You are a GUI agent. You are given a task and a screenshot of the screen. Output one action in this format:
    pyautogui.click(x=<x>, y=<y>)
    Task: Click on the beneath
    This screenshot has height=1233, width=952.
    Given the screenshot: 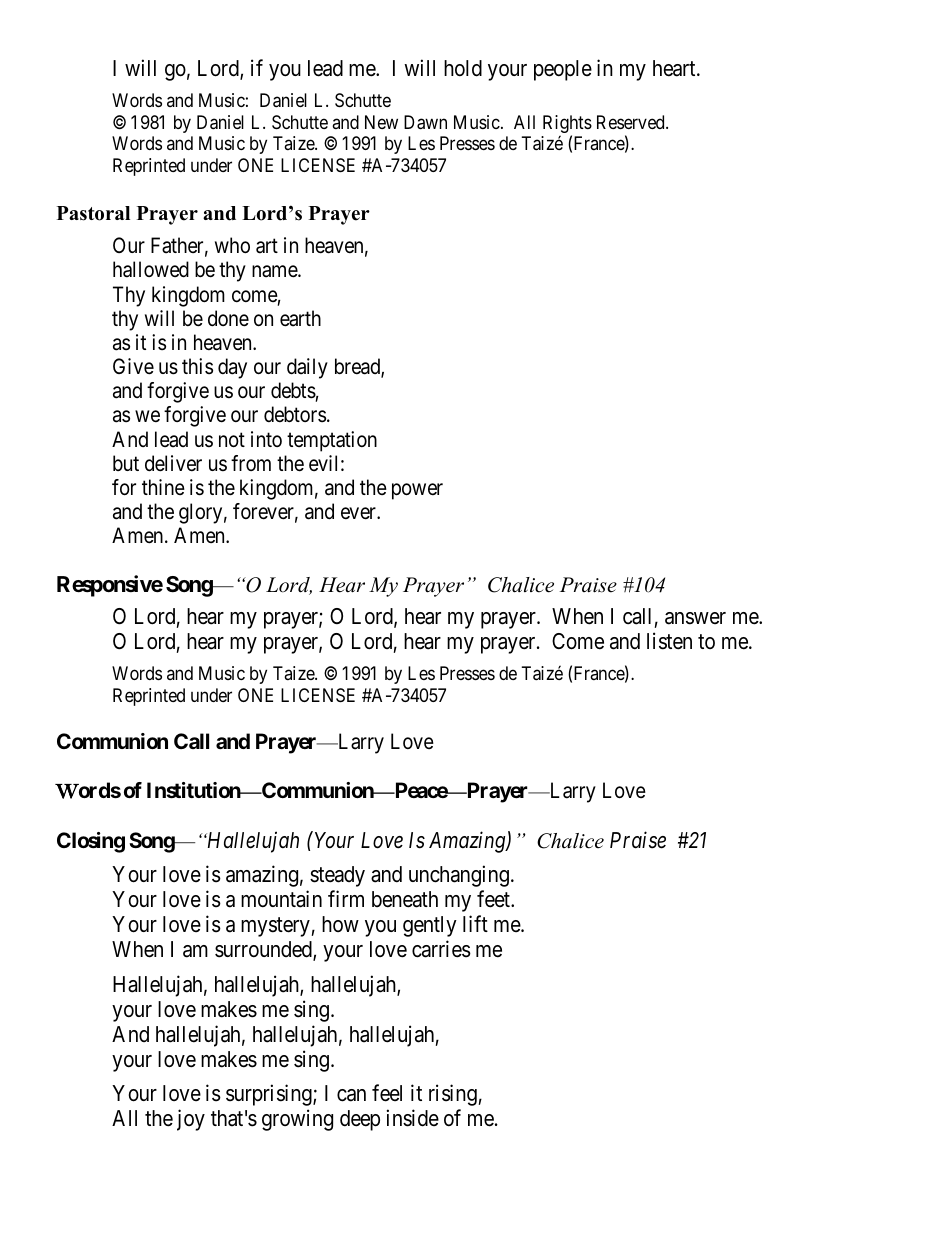 What is the action you would take?
    pyautogui.click(x=405, y=899)
